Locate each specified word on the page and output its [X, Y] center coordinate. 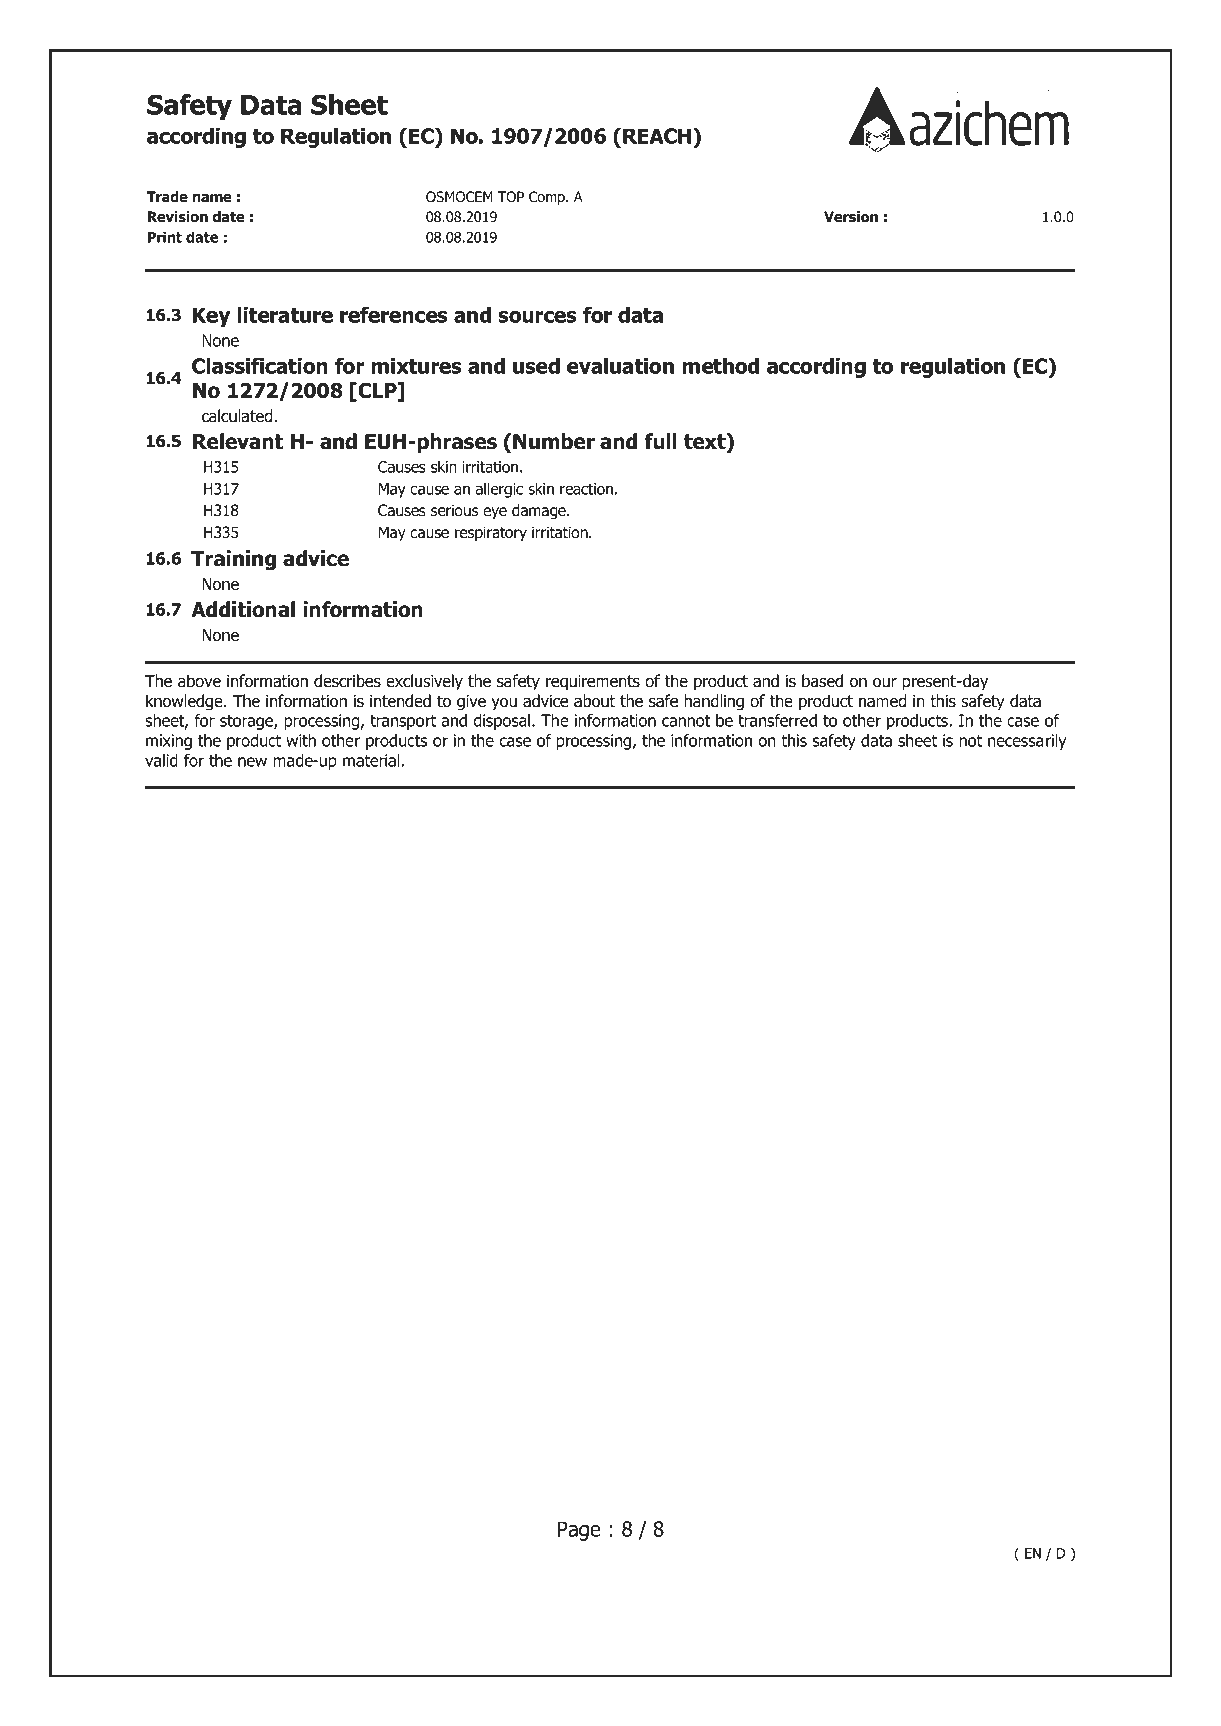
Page [579, 1531]
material [372, 760]
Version [851, 217]
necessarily [1027, 742]
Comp [548, 198]
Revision [178, 217]
